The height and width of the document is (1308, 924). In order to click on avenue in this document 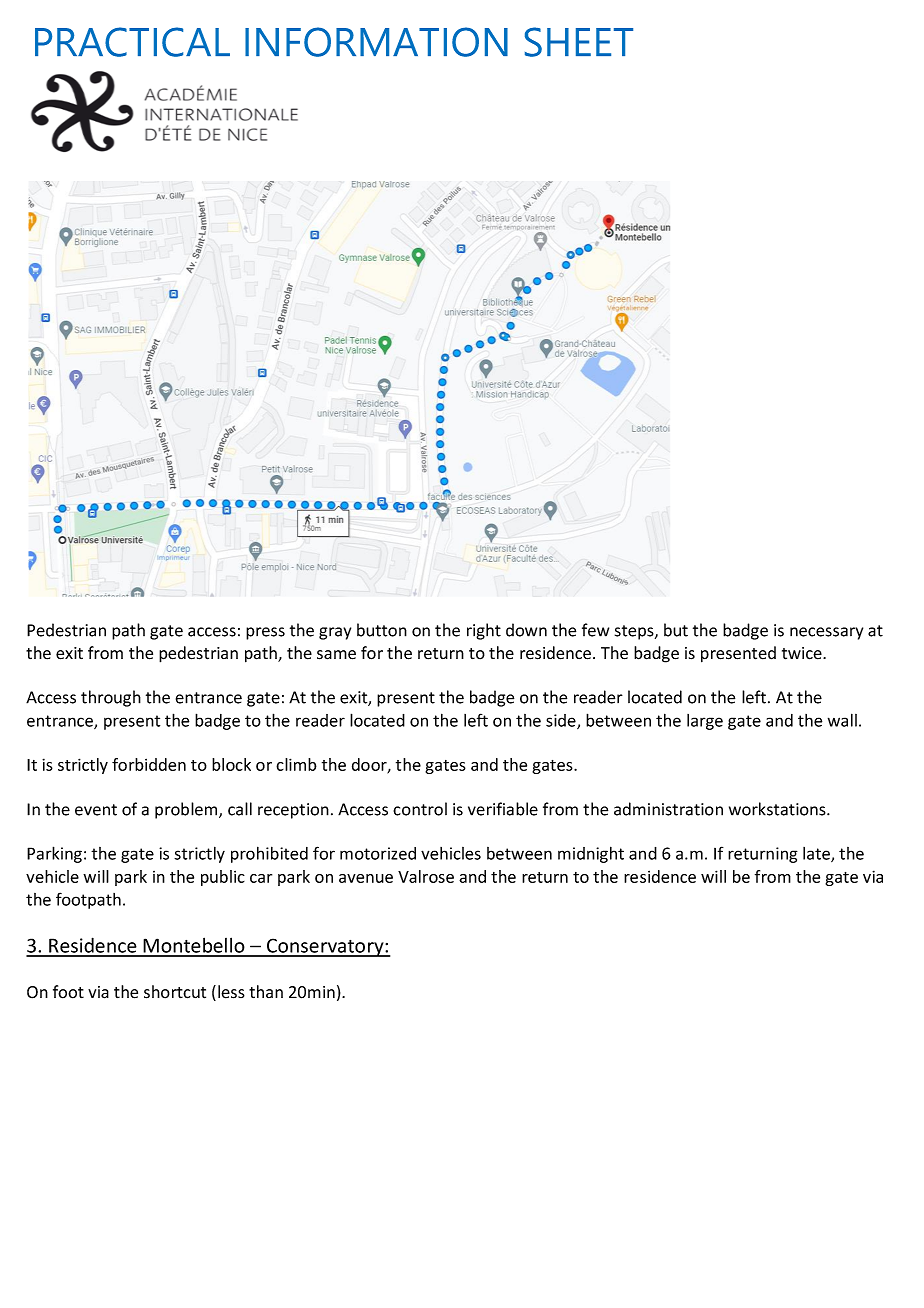, I will do `click(366, 878)`.
